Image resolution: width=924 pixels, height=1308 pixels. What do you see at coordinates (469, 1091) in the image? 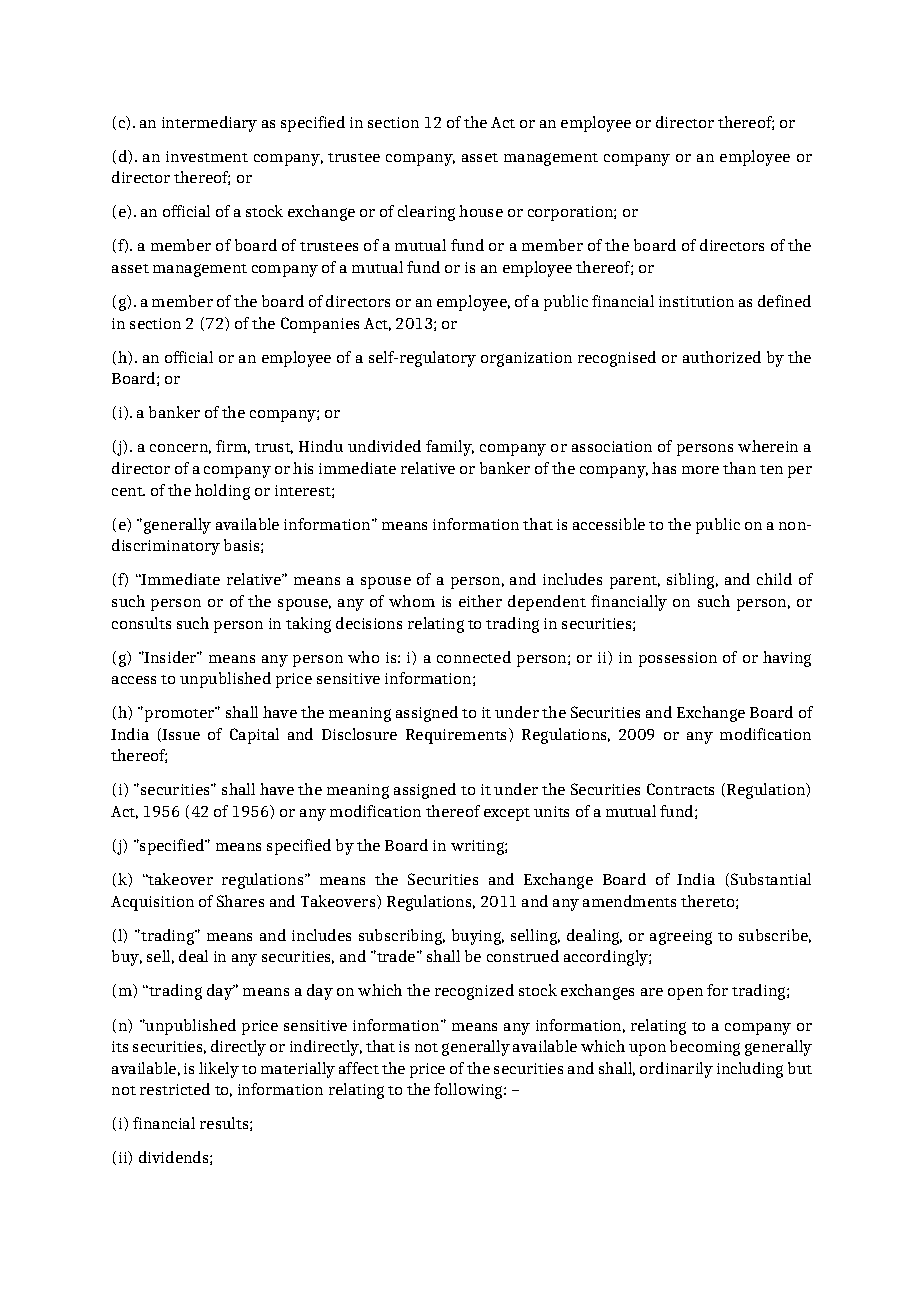
I see `following` at bounding box center [469, 1091].
